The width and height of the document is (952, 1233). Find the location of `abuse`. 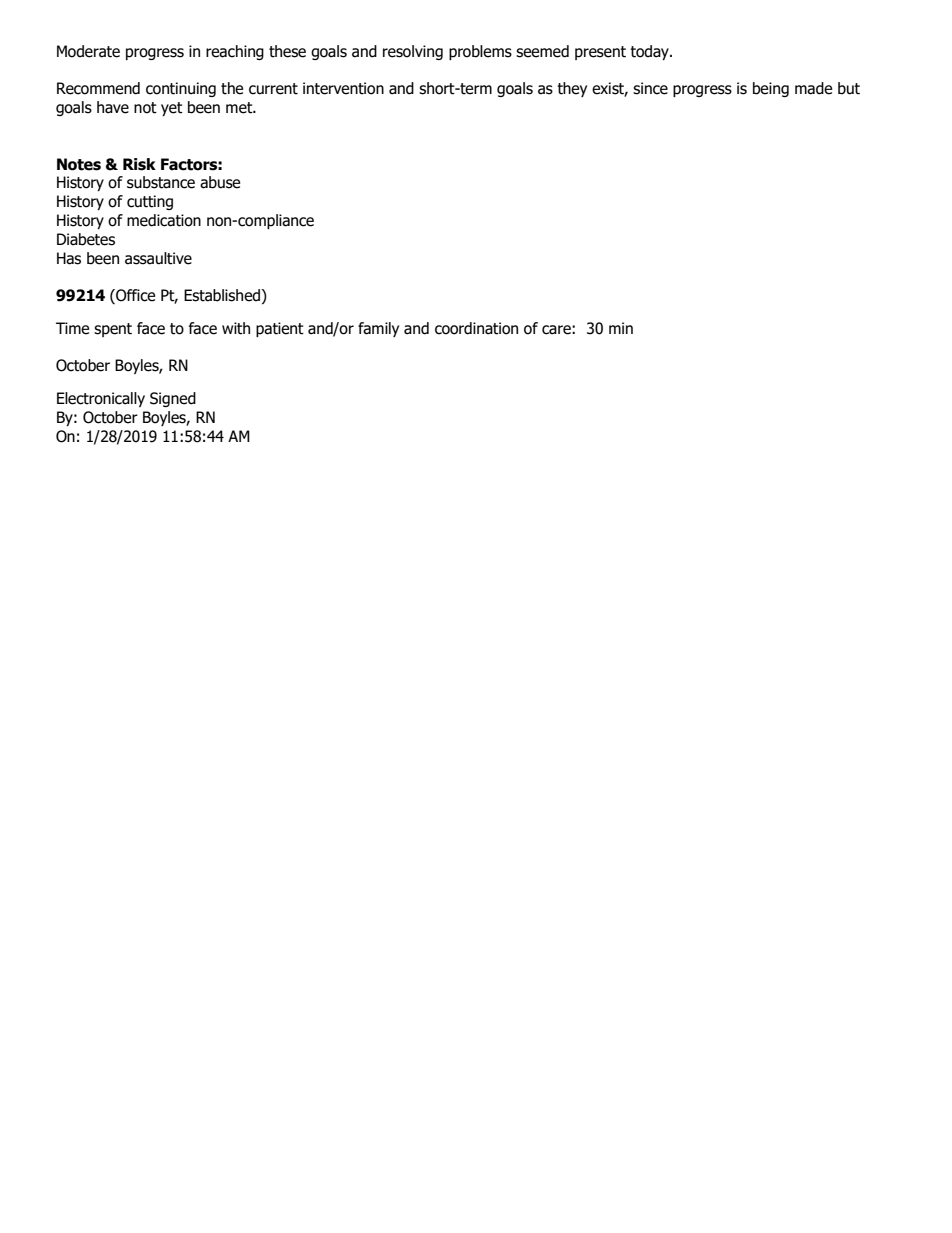

abuse is located at coordinates (220, 182).
